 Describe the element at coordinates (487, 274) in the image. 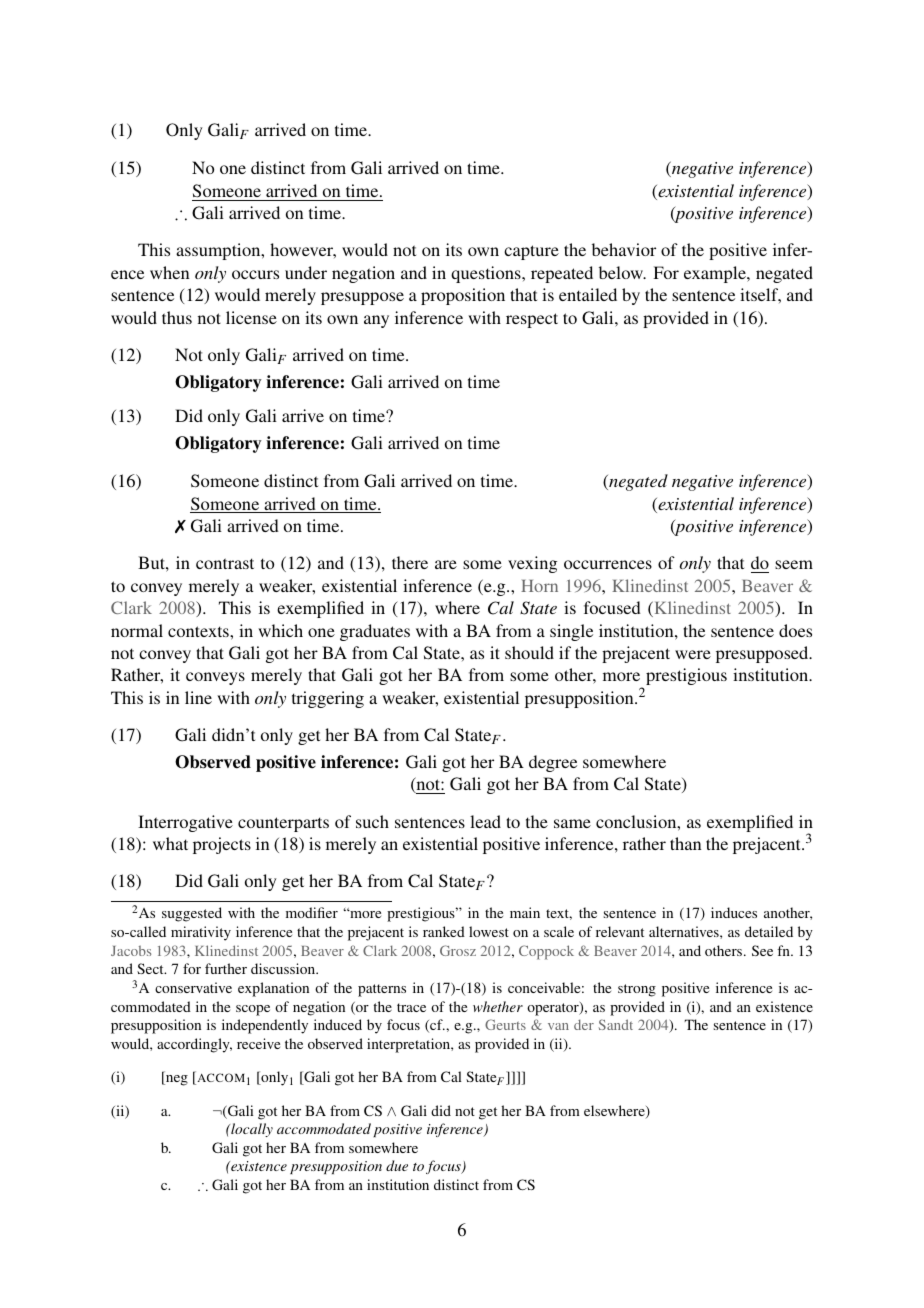

I see `questions` at that location.
